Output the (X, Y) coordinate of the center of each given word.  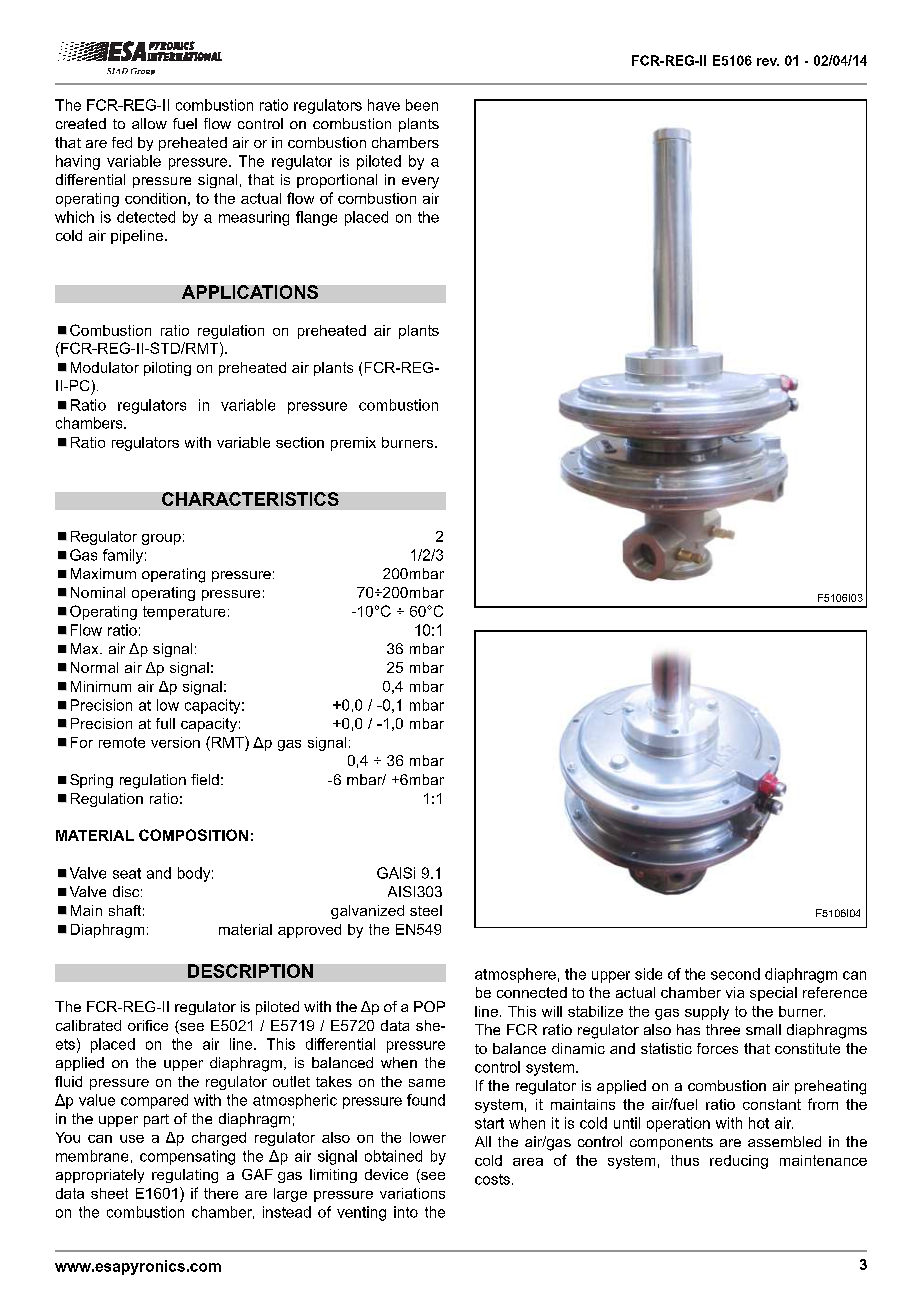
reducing (739, 1162)
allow (149, 123)
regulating (185, 1176)
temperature (184, 613)
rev (768, 62)
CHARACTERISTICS (250, 499)
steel (426, 910)
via (735, 992)
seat (127, 873)
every (420, 183)
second (735, 974)
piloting (167, 369)
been (422, 105)
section (300, 442)
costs (492, 1179)
